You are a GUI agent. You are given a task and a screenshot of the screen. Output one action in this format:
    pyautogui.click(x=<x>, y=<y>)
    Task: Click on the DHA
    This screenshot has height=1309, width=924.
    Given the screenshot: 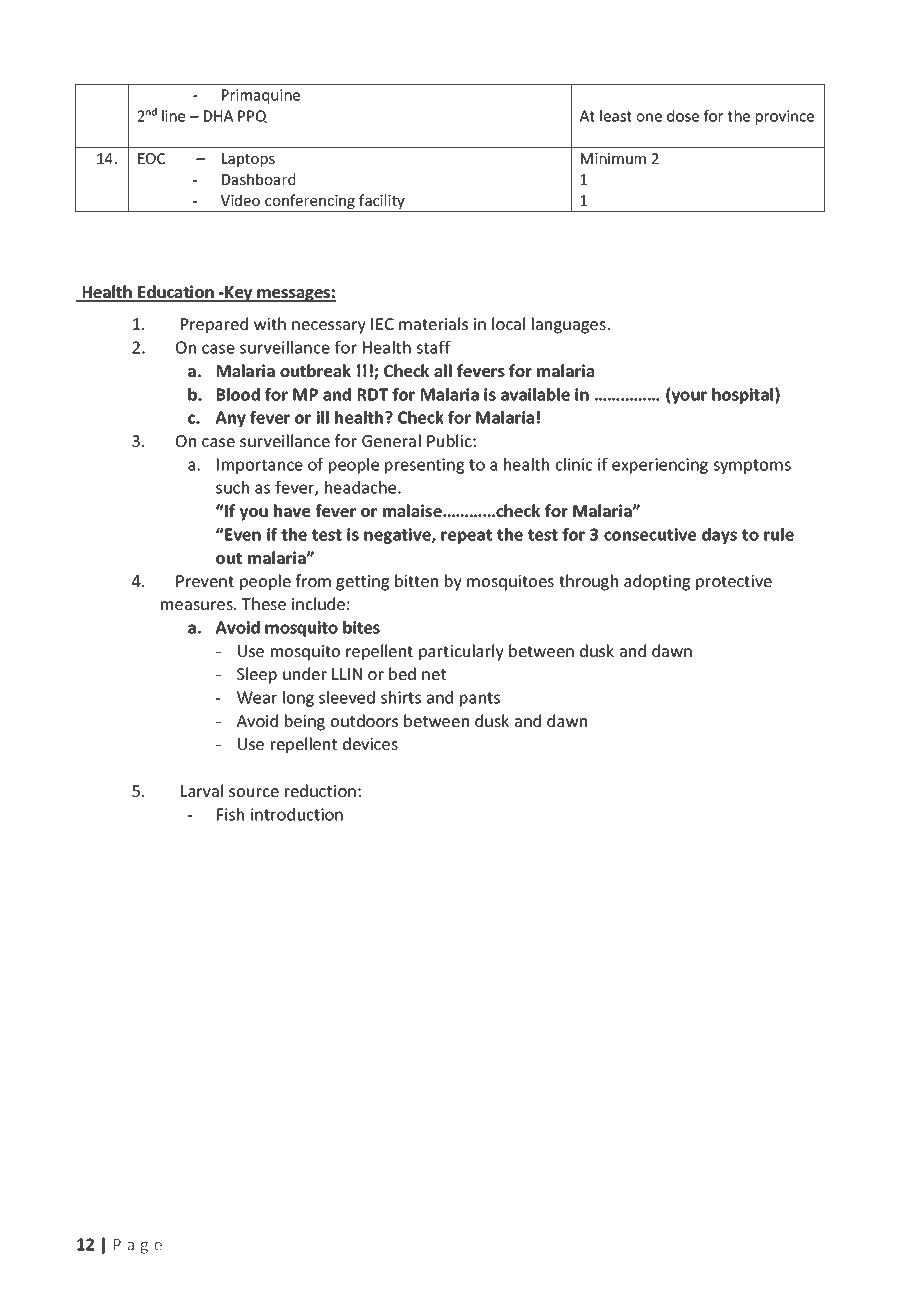 What is the action you would take?
    pyautogui.click(x=218, y=116)
